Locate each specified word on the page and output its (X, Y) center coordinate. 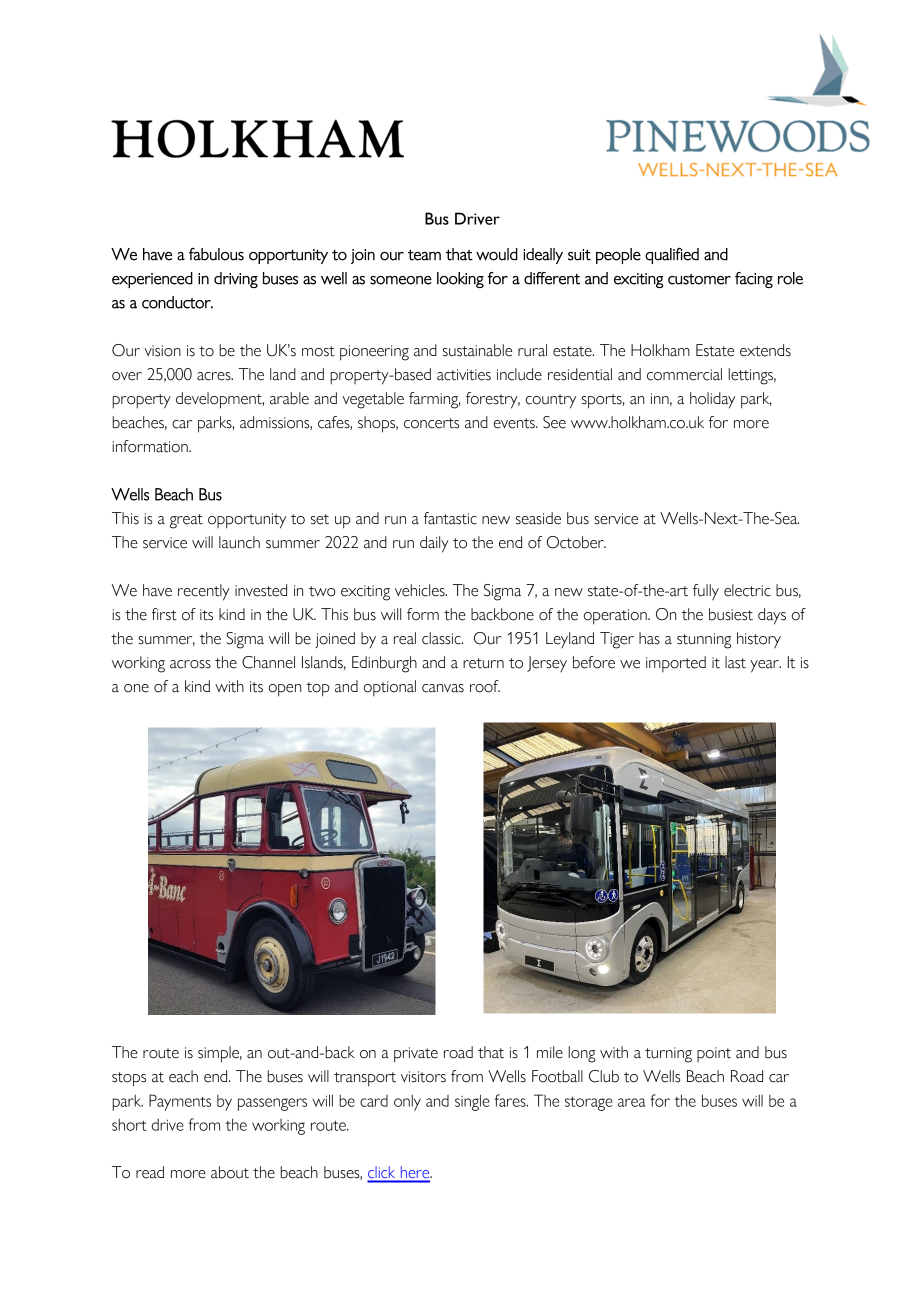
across (190, 664)
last (735, 662)
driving (236, 280)
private (416, 1055)
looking (460, 280)
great (186, 521)
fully (706, 592)
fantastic (450, 518)
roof (485, 686)
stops (129, 1079)
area (632, 1102)
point (714, 1054)
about (230, 1172)
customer (699, 279)
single (472, 1102)
